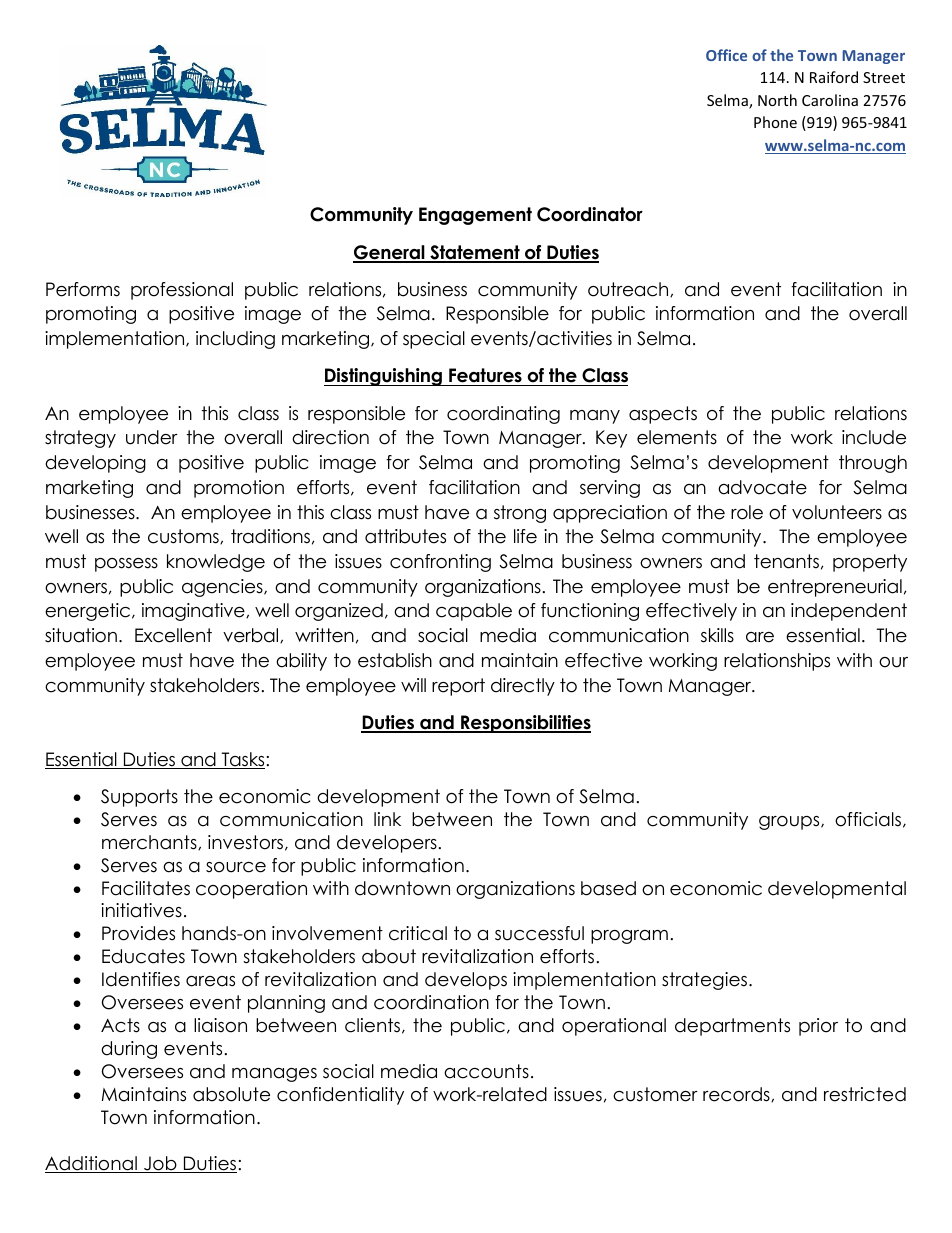 The width and height of the document is (952, 1233). Describe the element at coordinates (182, 291) in the document. I see `professional` at that location.
